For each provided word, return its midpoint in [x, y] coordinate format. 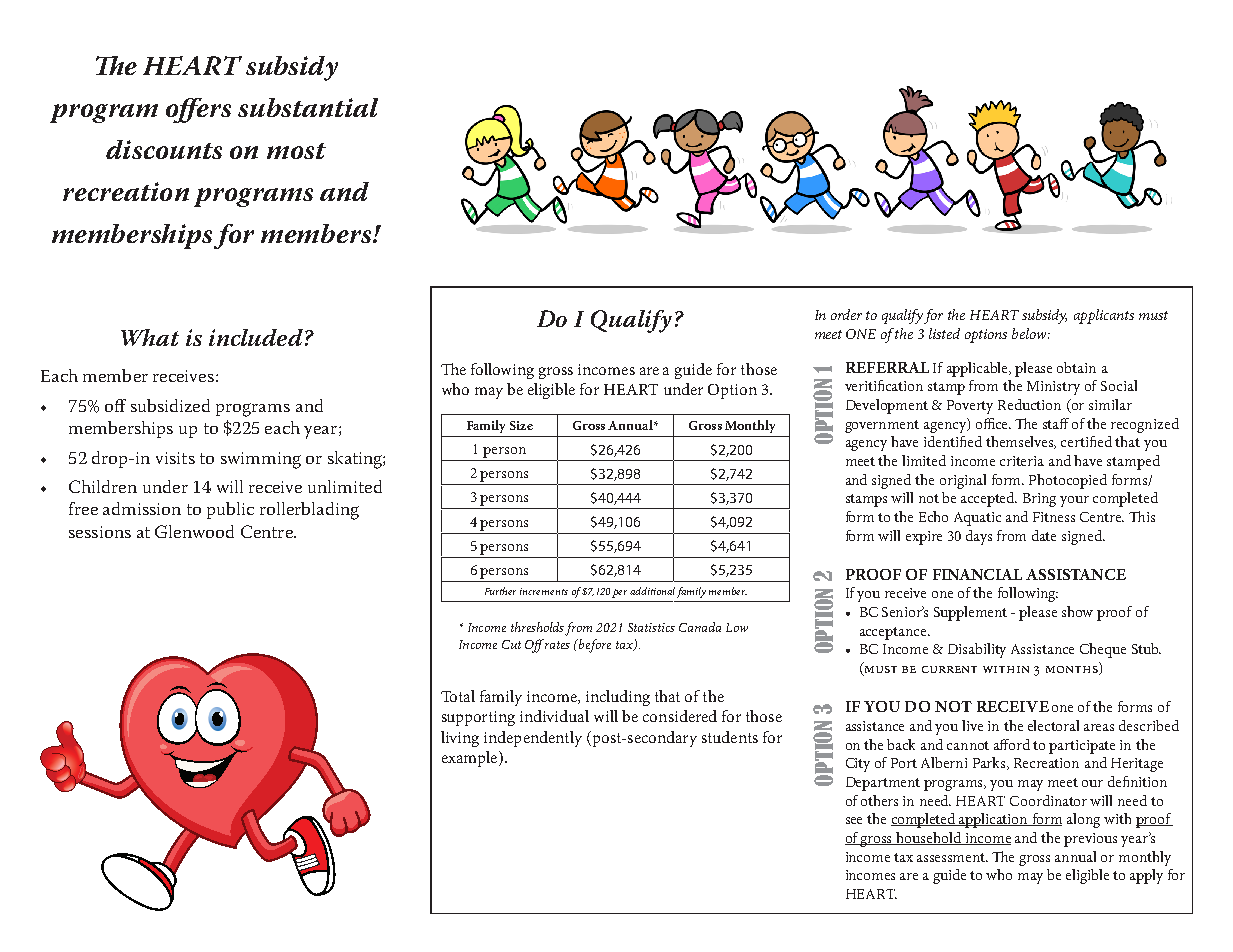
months [1073, 670]
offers [198, 110]
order [846, 314]
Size [521, 425]
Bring [1039, 500]
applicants [1104, 316]
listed [944, 333]
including [618, 698]
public [230, 510]
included [256, 337]
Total [458, 696]
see [854, 820]
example [471, 759]
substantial [308, 107]
